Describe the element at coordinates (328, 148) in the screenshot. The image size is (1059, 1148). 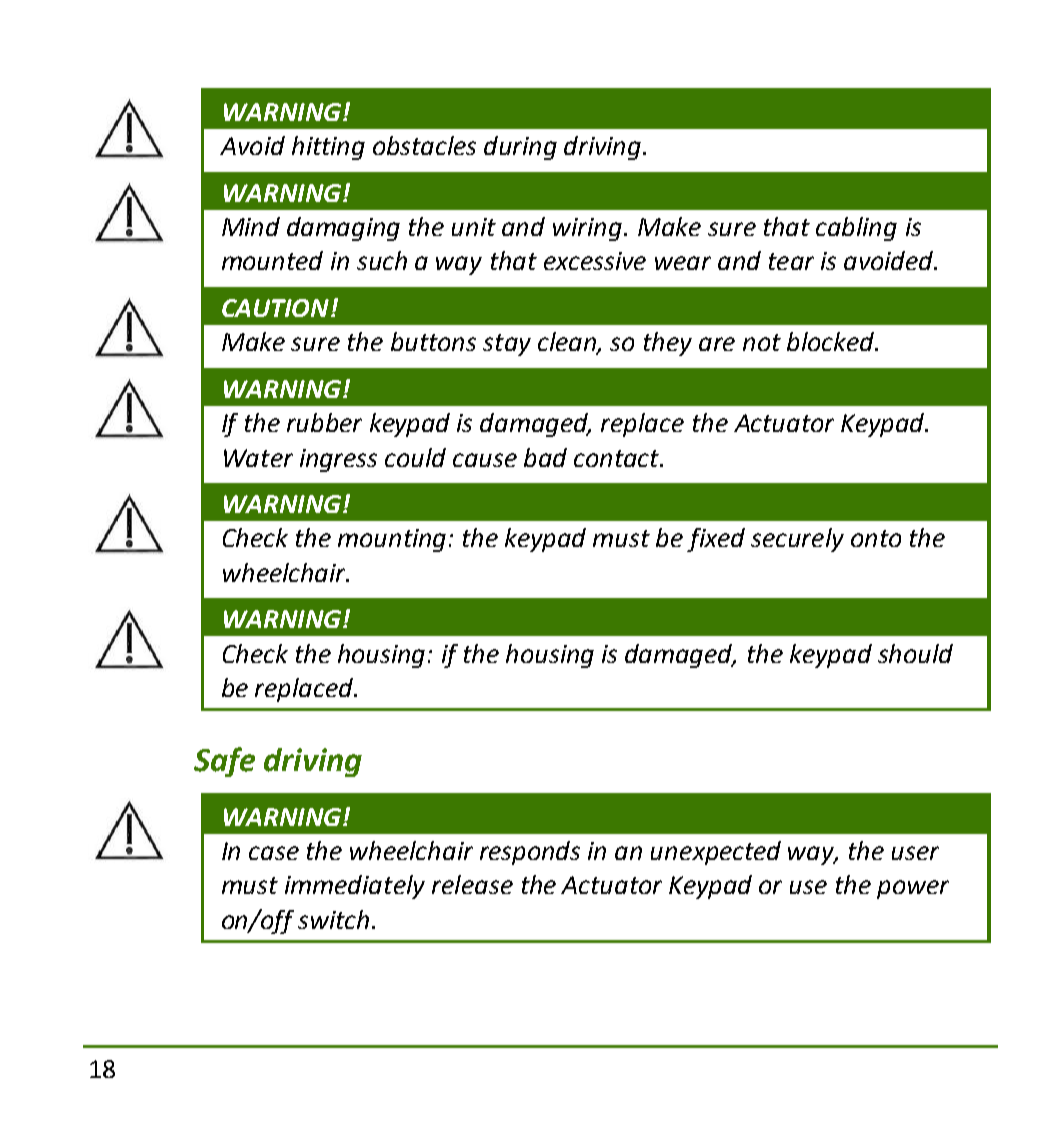
I see `hitting` at that location.
